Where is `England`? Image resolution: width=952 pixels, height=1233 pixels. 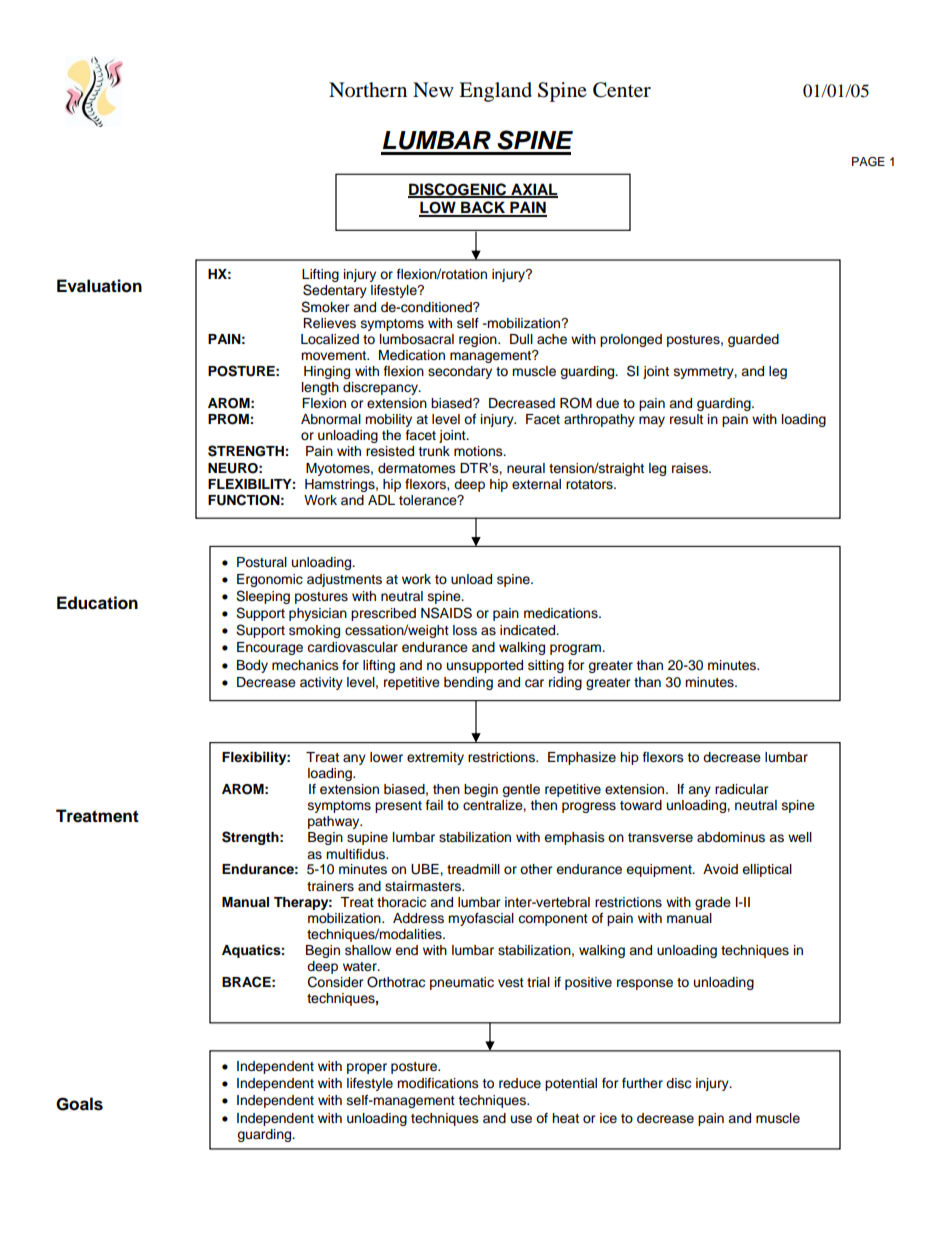
England is located at coordinates (495, 92).
